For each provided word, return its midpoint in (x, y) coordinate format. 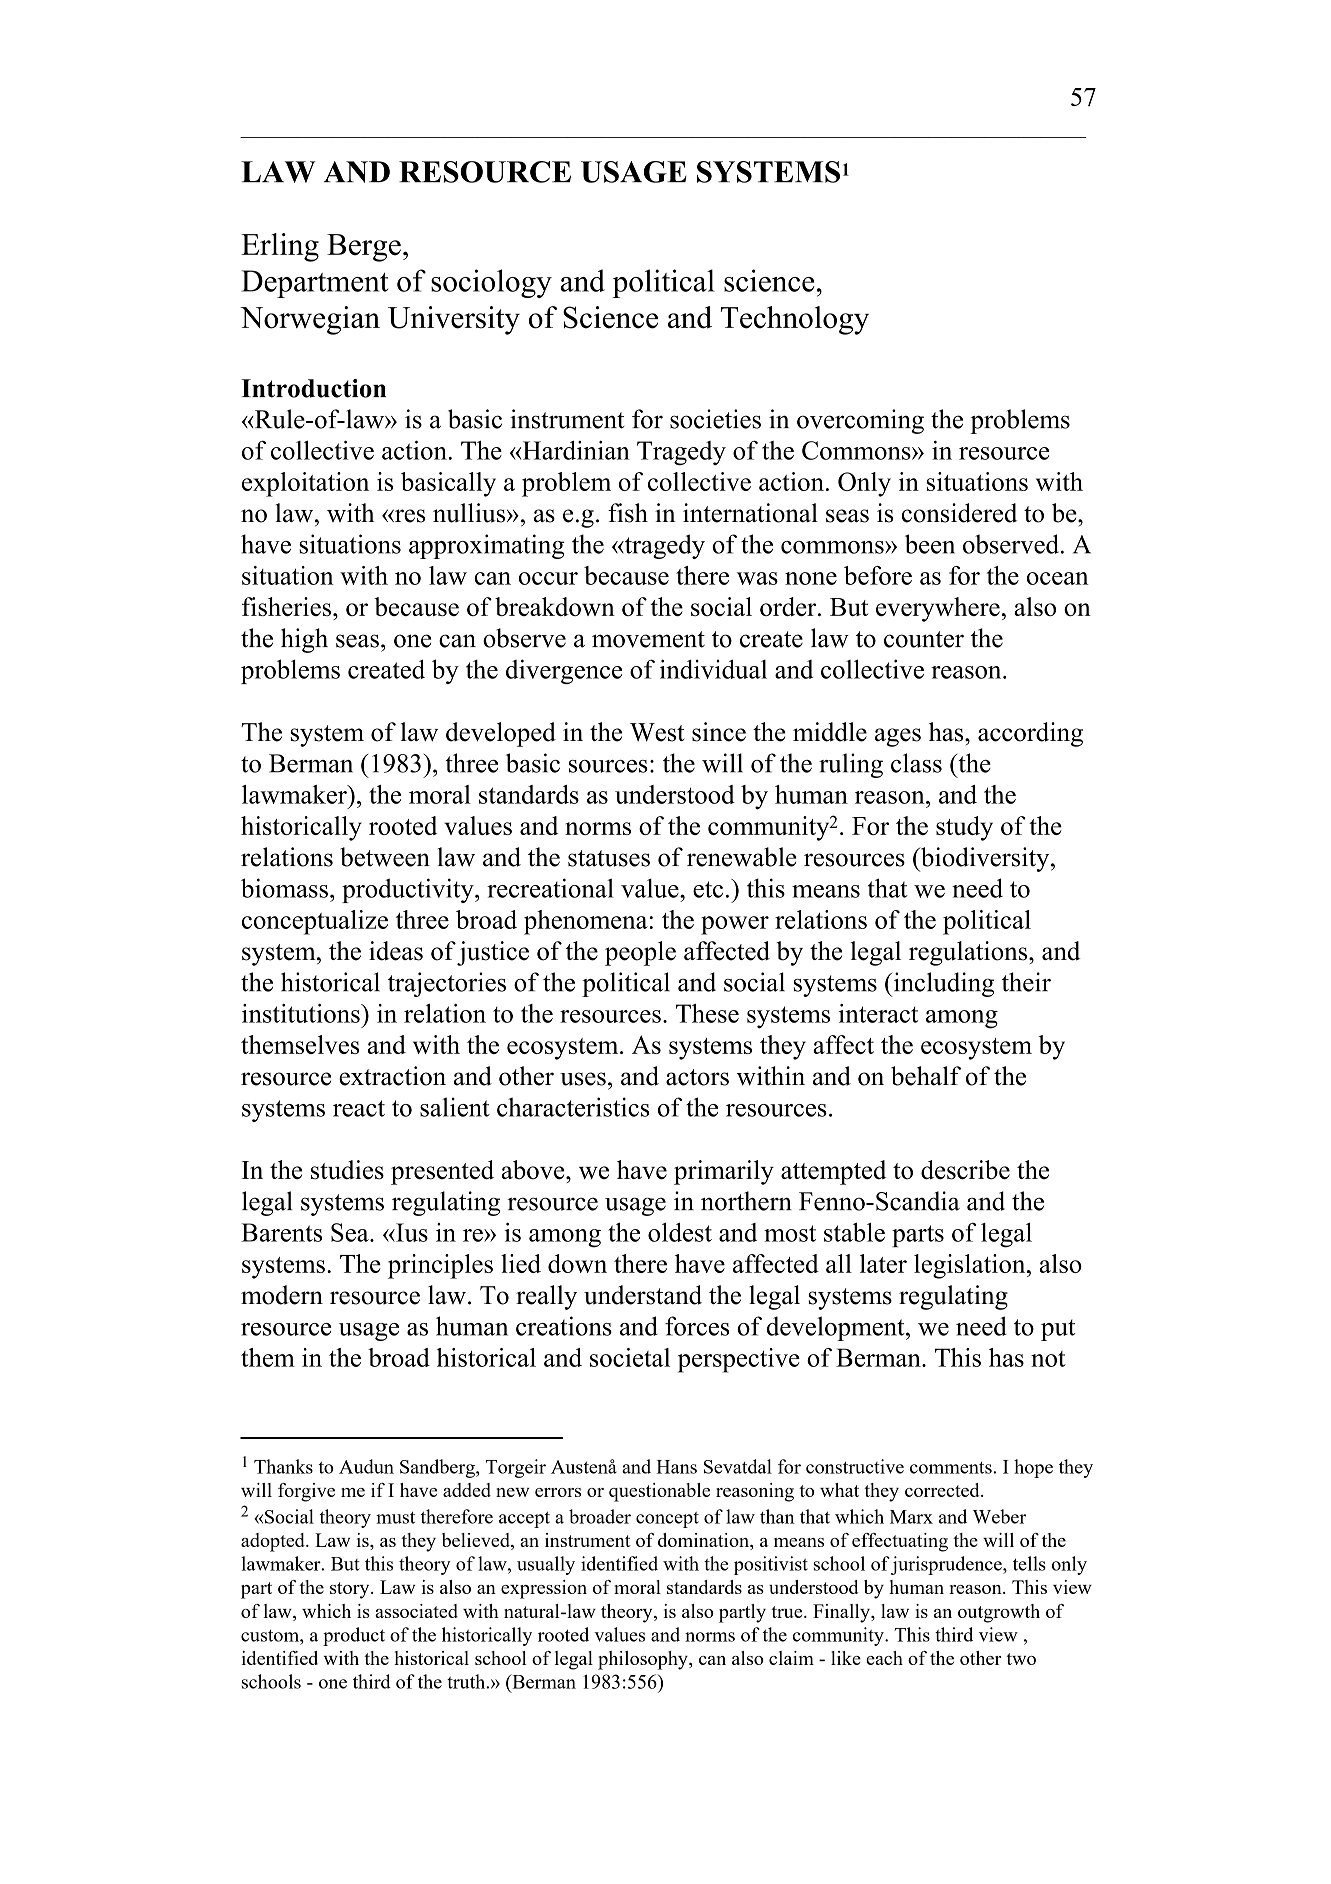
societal (630, 1357)
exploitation (305, 484)
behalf (926, 1076)
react (359, 1108)
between (385, 857)
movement (648, 639)
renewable (742, 857)
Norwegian (310, 320)
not (1048, 1359)
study (964, 828)
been (930, 544)
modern (282, 1295)
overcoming (860, 421)
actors (697, 1077)
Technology (795, 320)
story (351, 1590)
